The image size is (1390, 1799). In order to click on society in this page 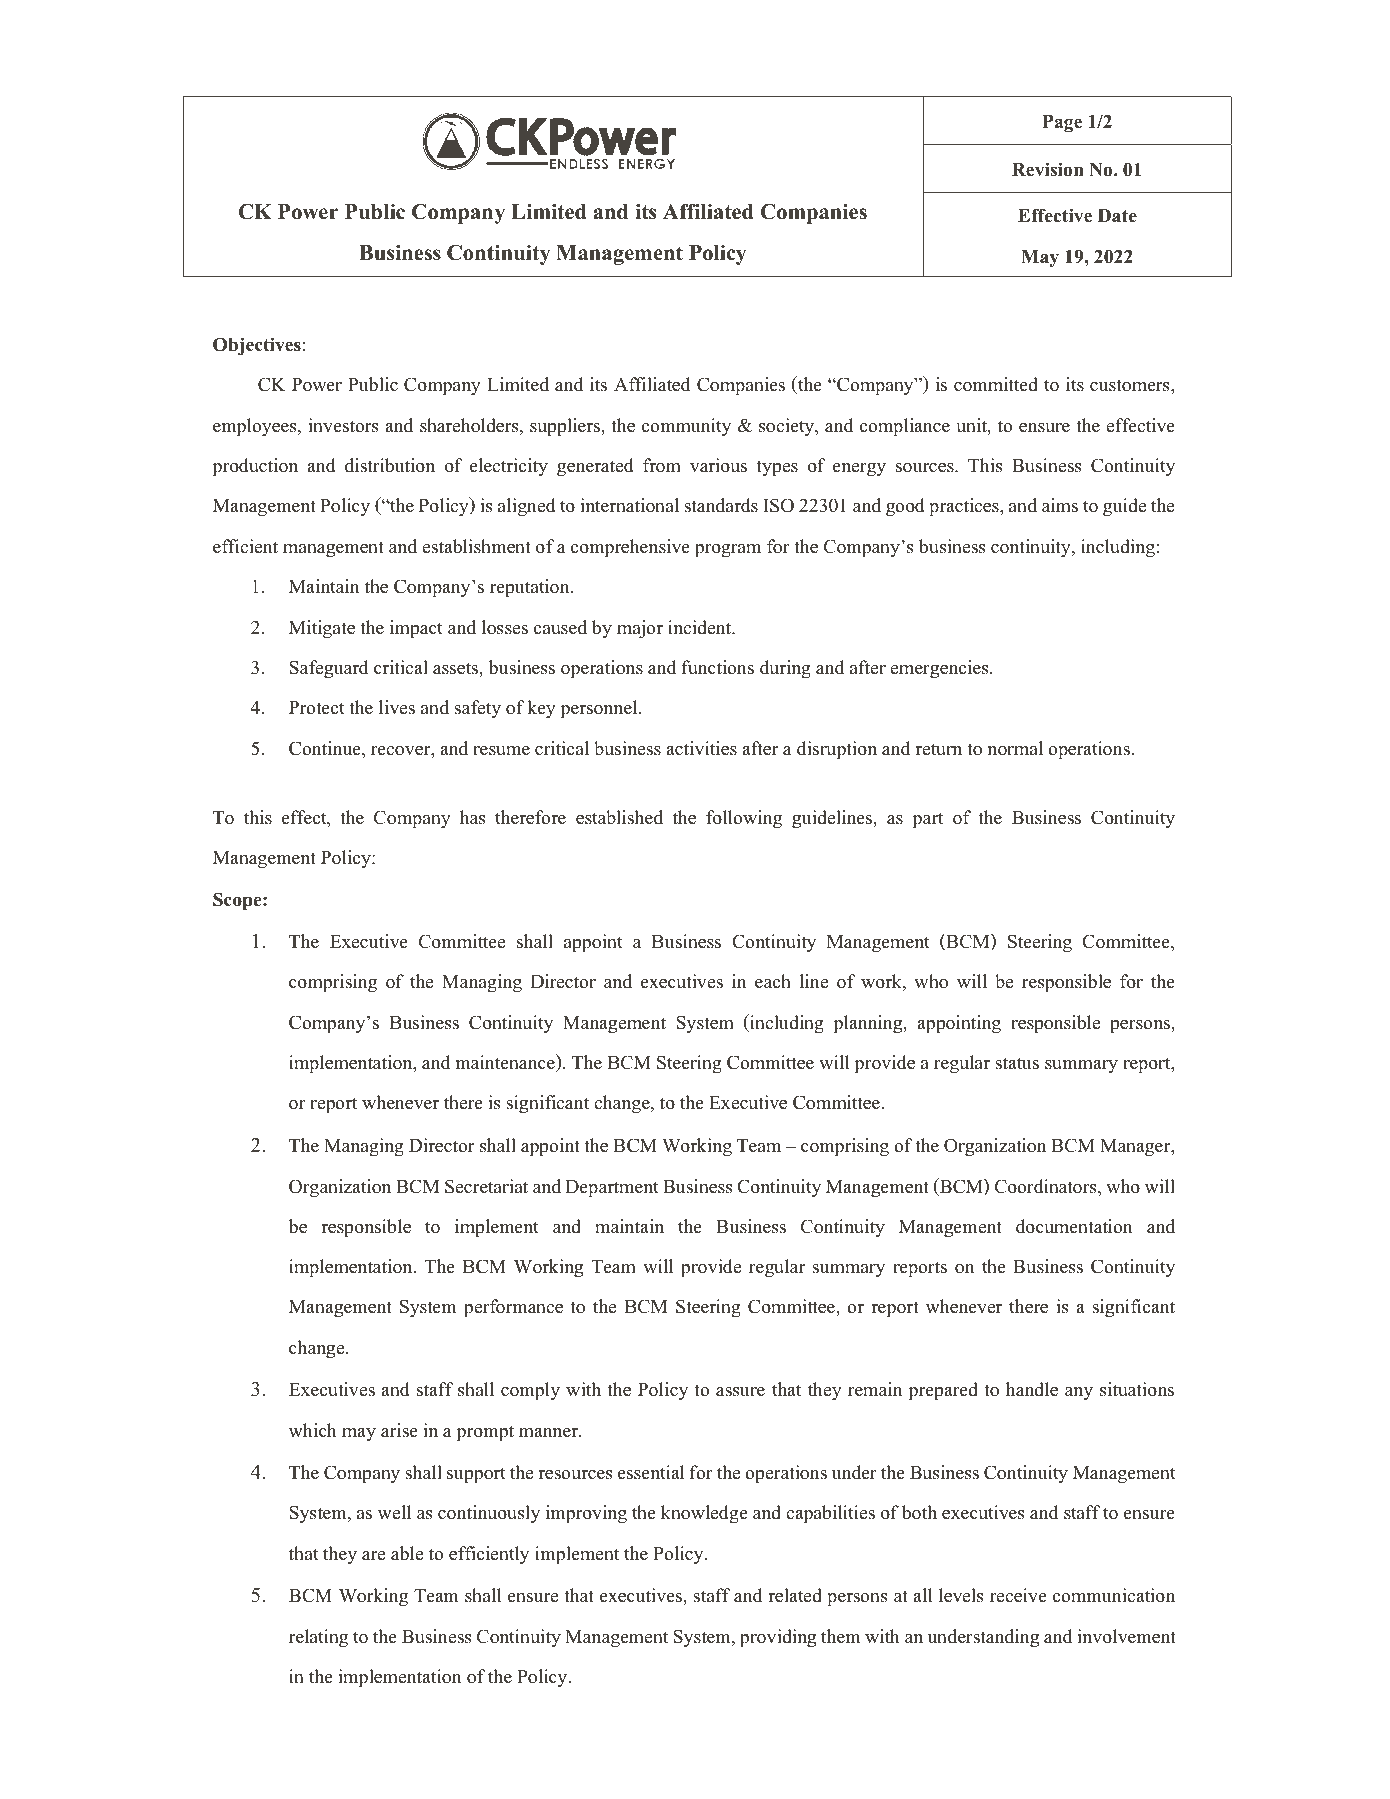, I will do `click(787, 427)`.
